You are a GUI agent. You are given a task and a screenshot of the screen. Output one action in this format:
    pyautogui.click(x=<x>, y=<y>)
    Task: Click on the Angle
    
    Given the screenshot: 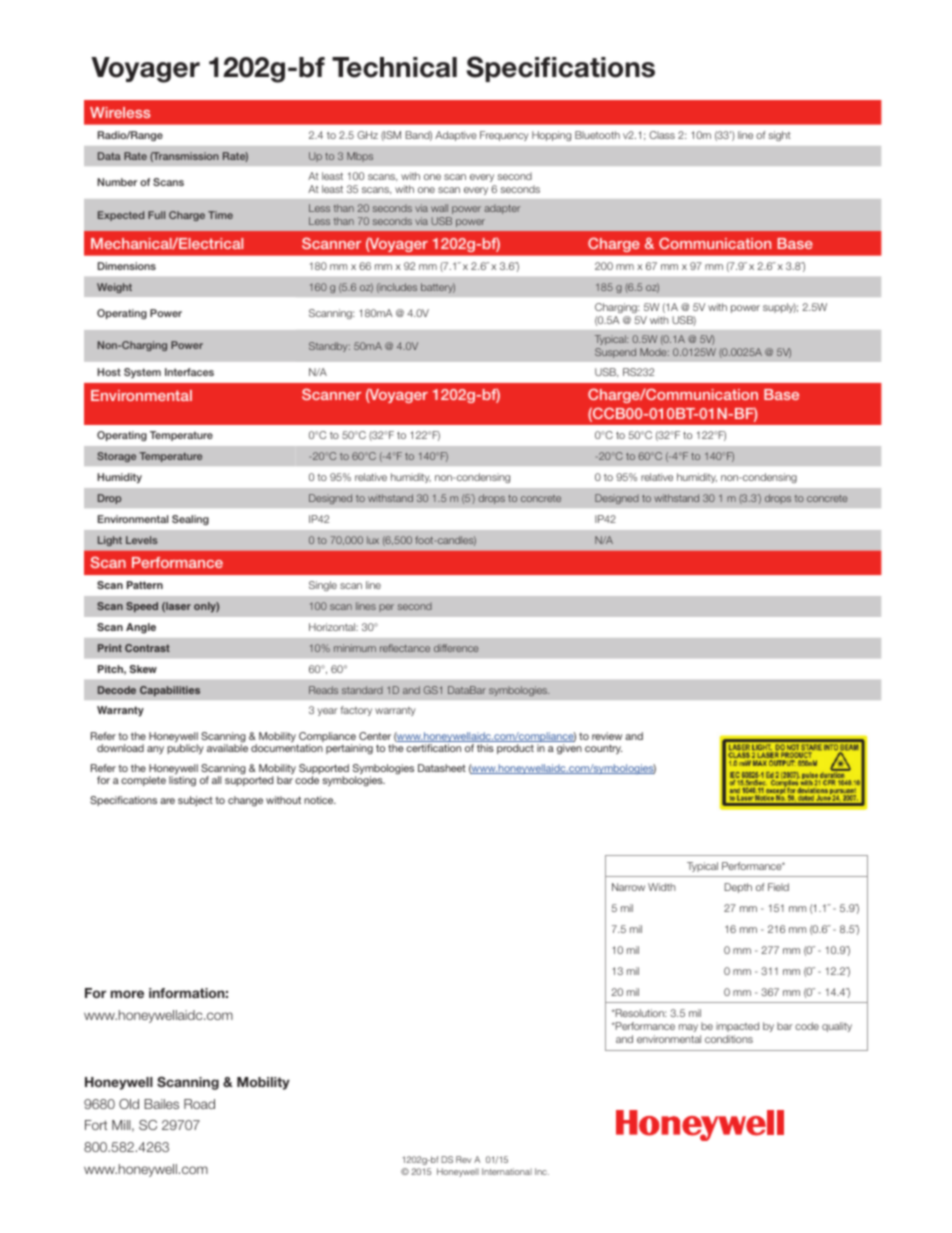 What is the action you would take?
    pyautogui.click(x=141, y=628)
